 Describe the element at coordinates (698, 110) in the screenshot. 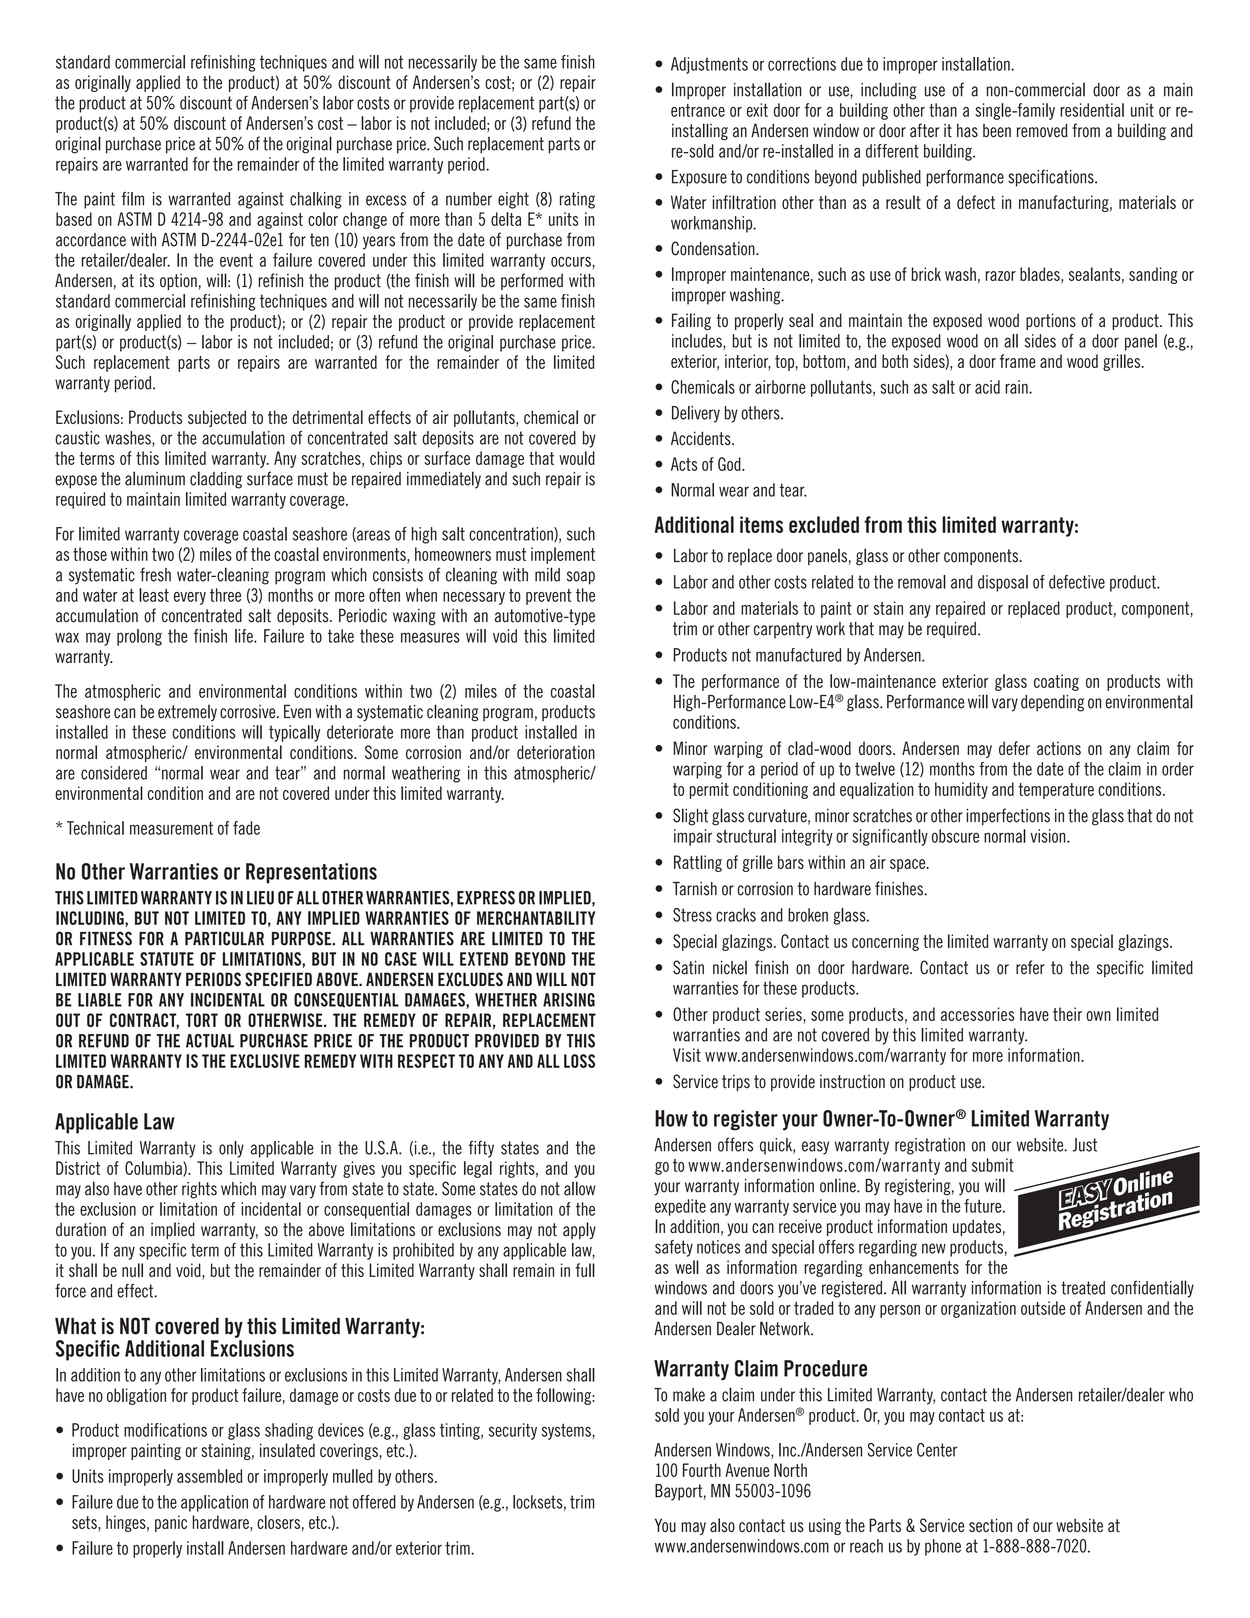

I see `entrance` at that location.
